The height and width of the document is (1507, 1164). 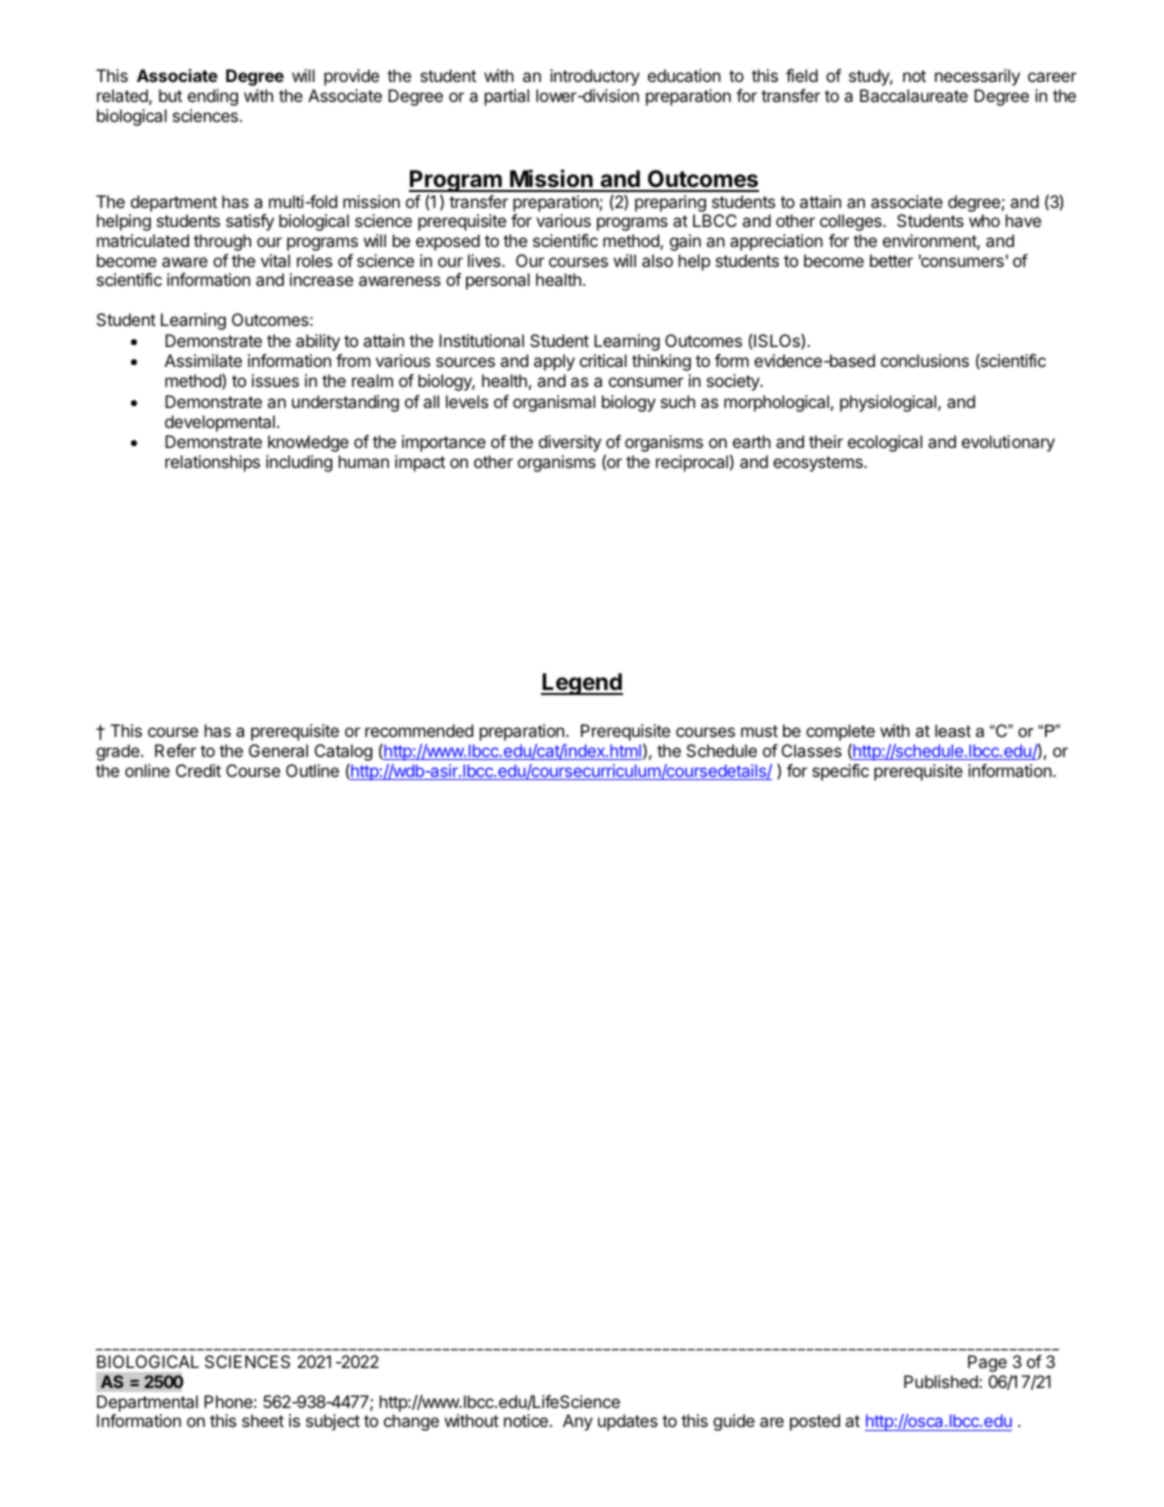 What do you see at coordinates (578, 1422) in the document?
I see `Any` at bounding box center [578, 1422].
